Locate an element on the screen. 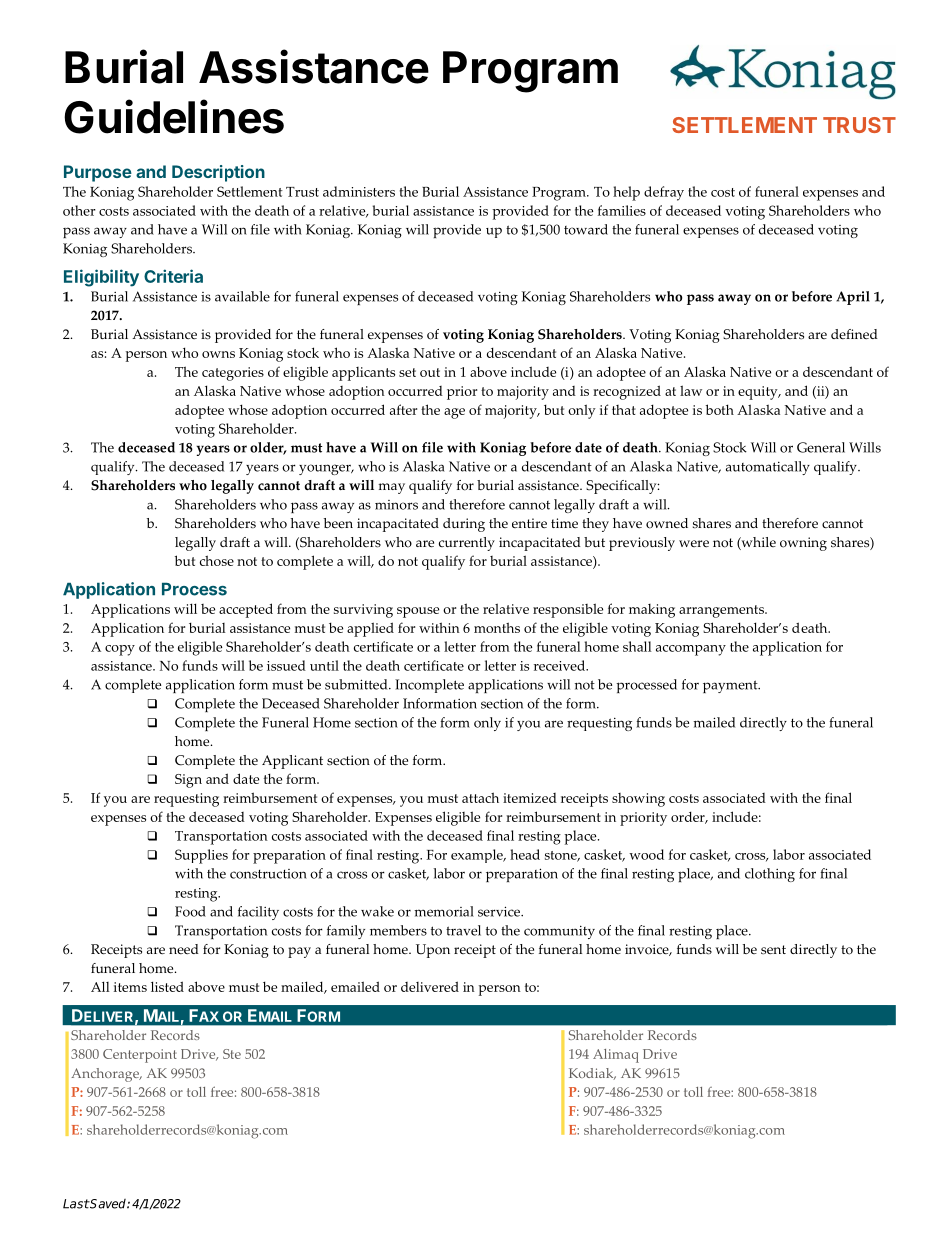 The width and height of the screenshot is (952, 1233). defray is located at coordinates (664, 193).
